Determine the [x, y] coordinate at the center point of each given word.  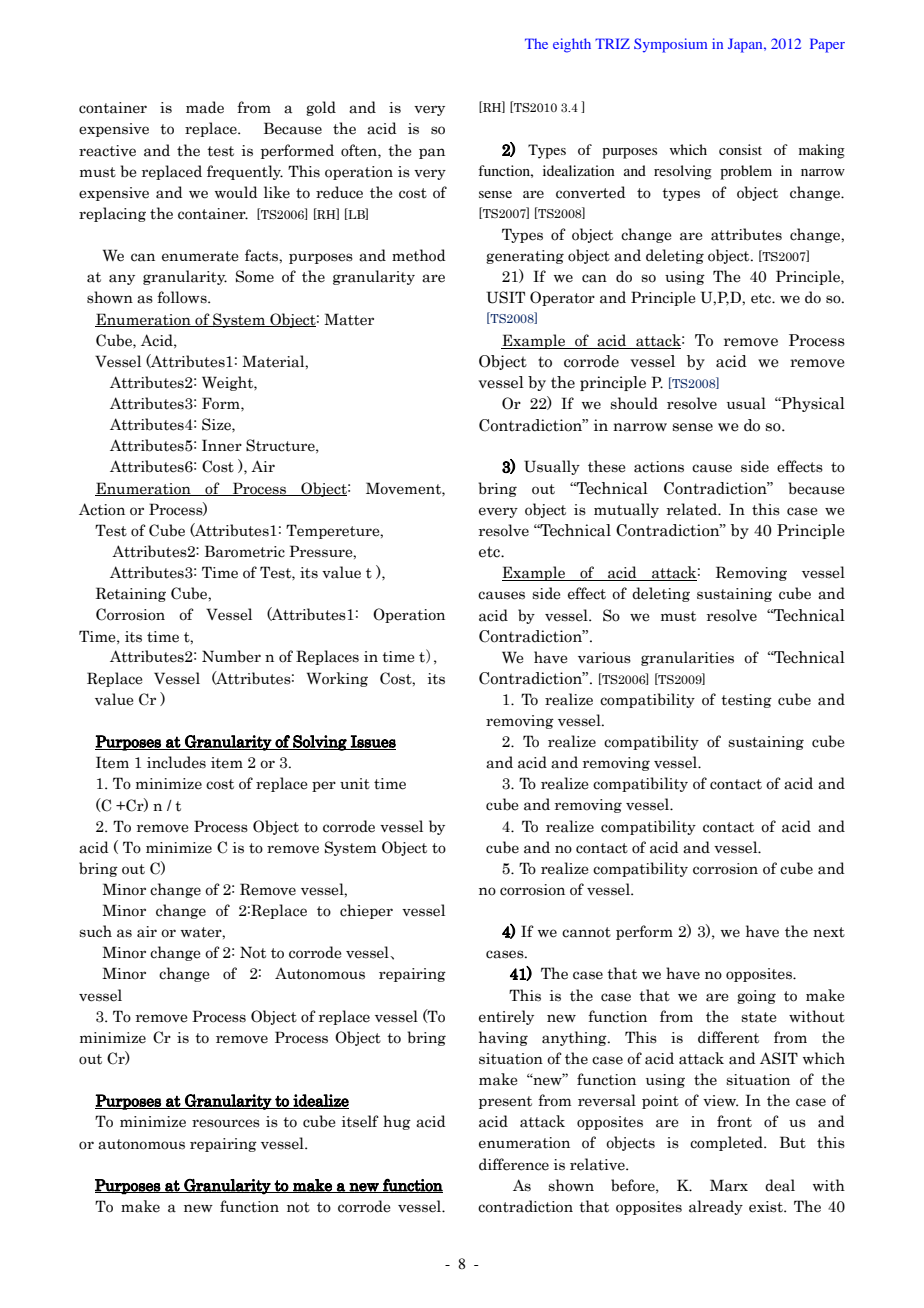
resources [226, 1123]
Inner [222, 445]
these [607, 466]
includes [176, 762]
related [693, 509]
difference [514, 1164]
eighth [572, 45]
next [829, 932]
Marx [729, 1185]
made [205, 107]
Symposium [670, 45]
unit [355, 784]
